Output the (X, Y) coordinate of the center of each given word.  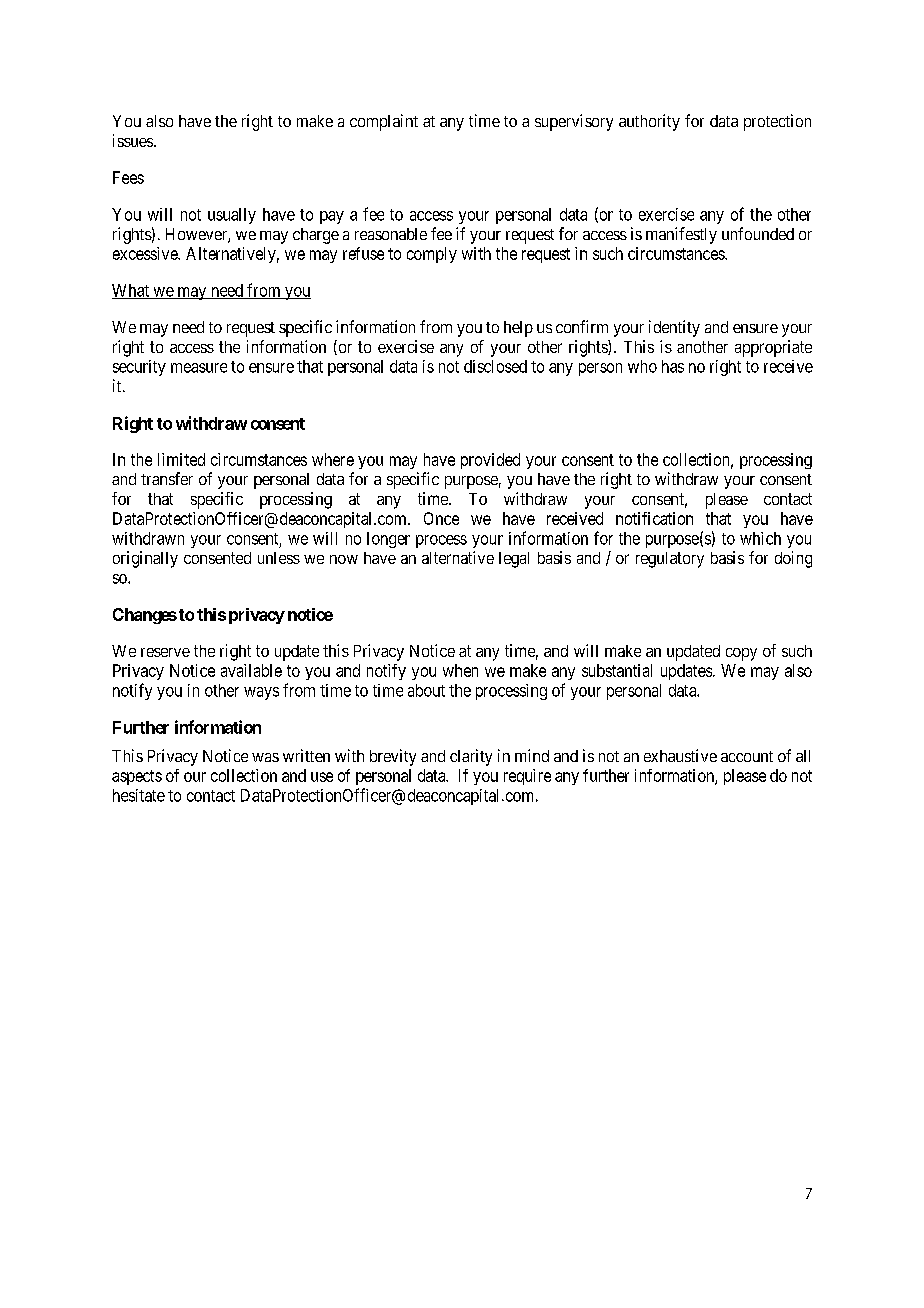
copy (741, 654)
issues (133, 140)
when (460, 670)
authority (649, 122)
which (760, 538)
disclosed (495, 366)
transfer (167, 478)
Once (441, 518)
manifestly (681, 235)
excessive (146, 253)
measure (199, 368)
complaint (384, 122)
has (673, 366)
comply (432, 255)
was (265, 757)
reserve (165, 652)
